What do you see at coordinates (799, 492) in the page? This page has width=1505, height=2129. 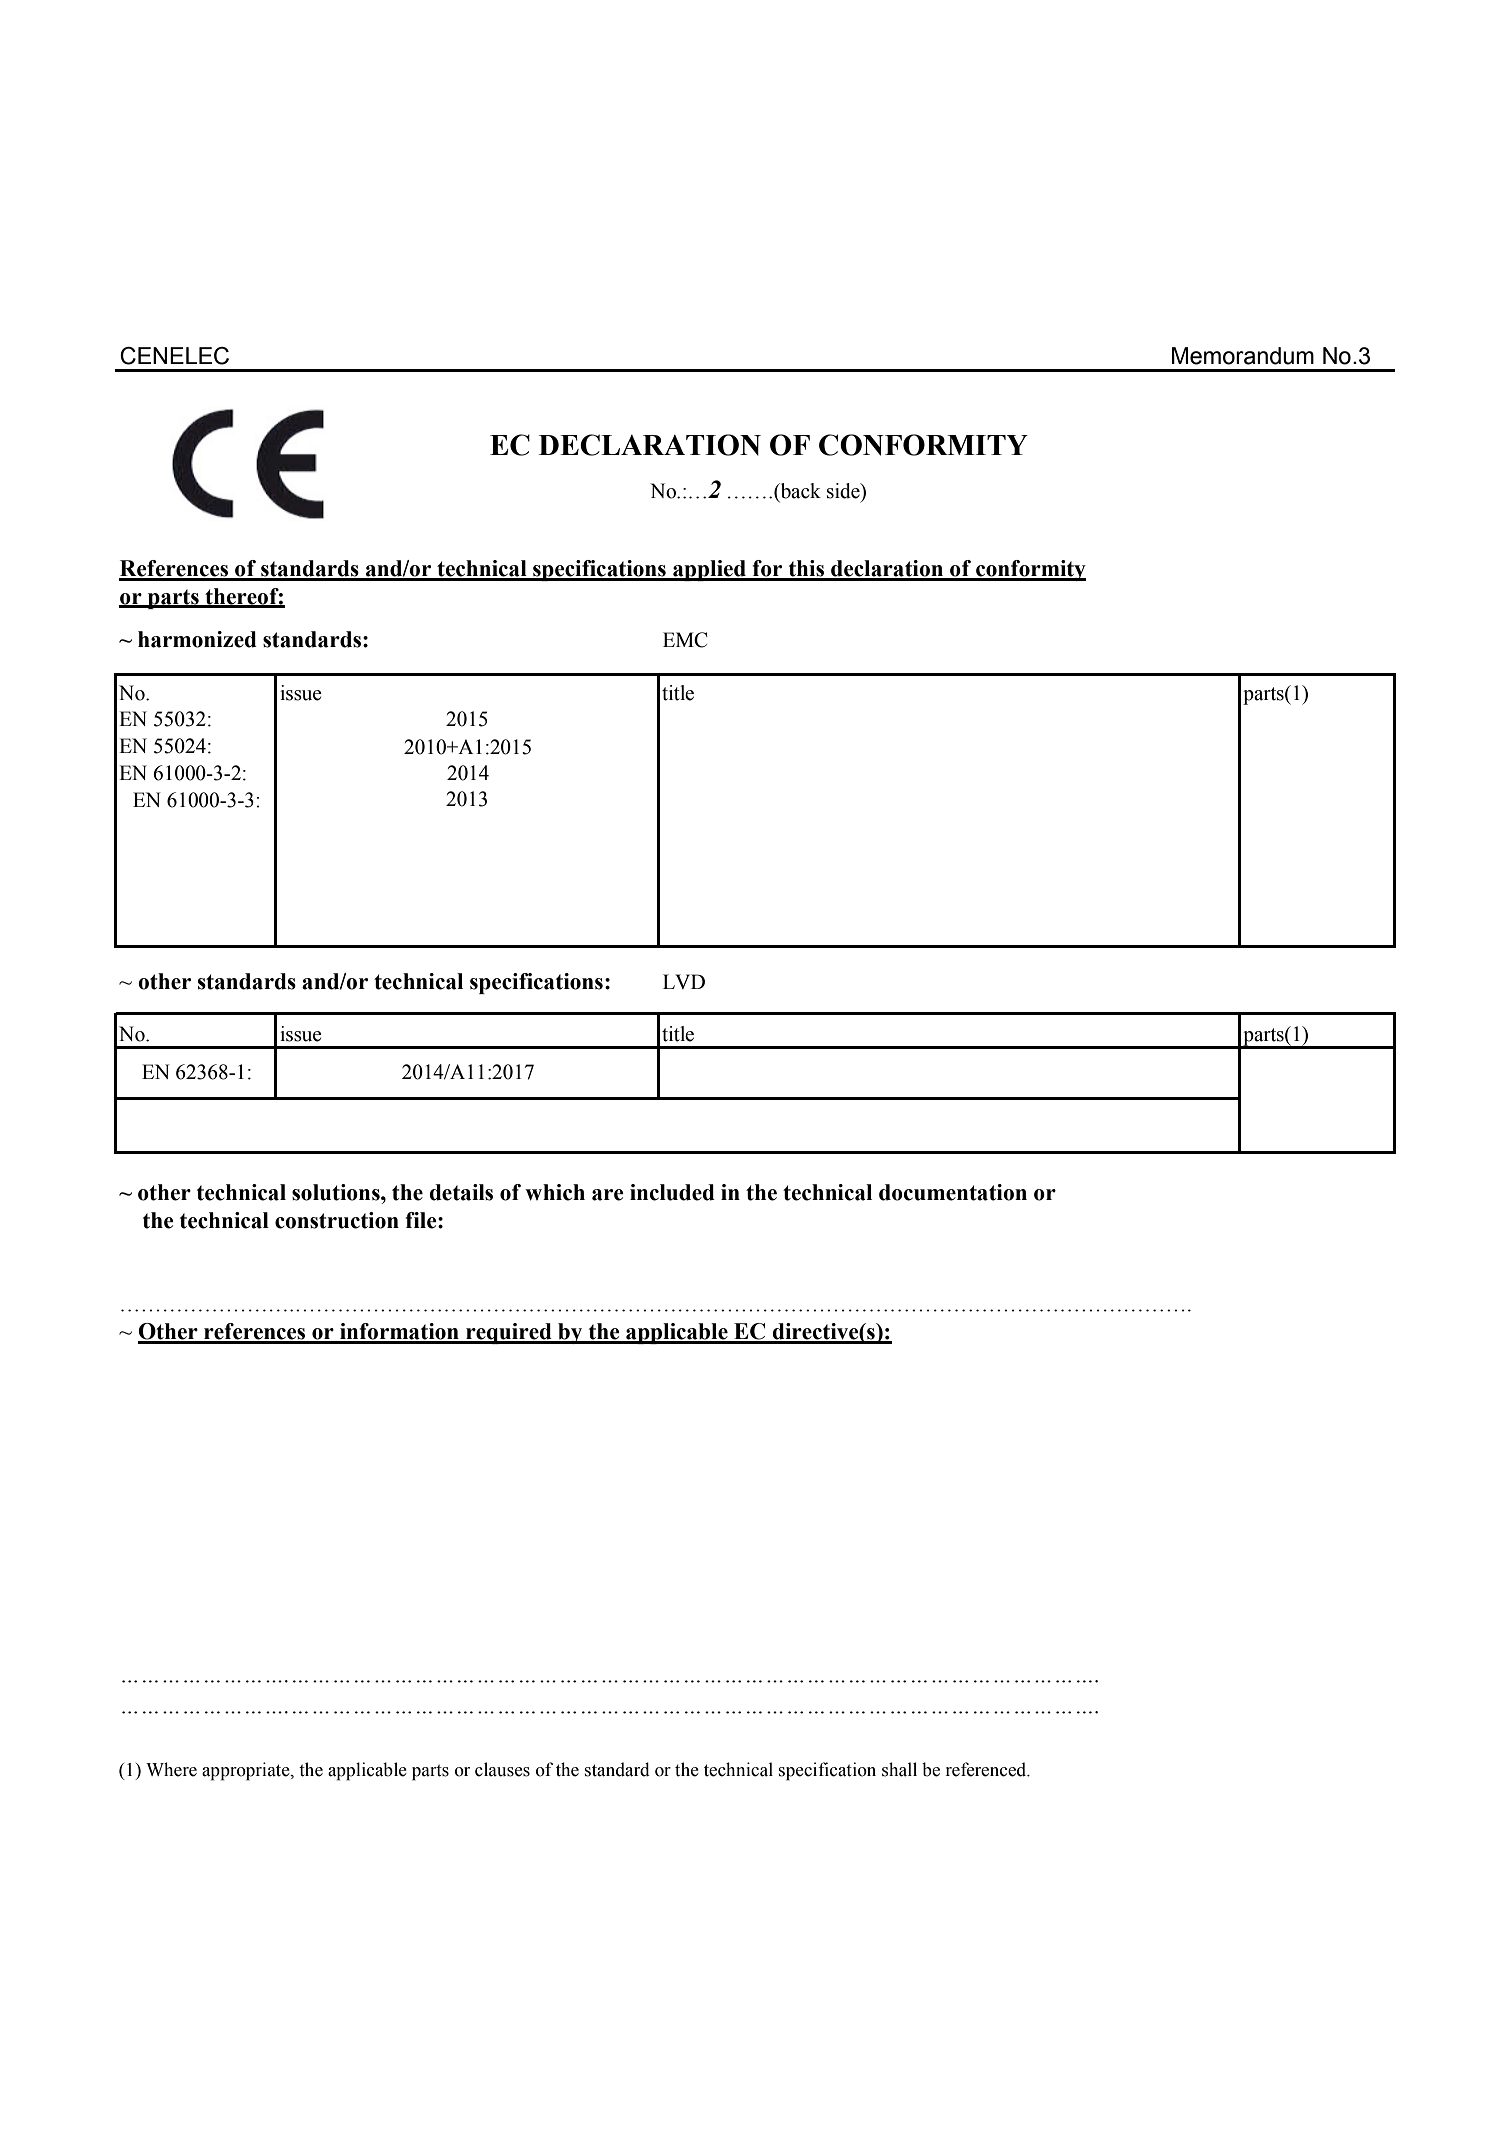 I see `back` at bounding box center [799, 492].
